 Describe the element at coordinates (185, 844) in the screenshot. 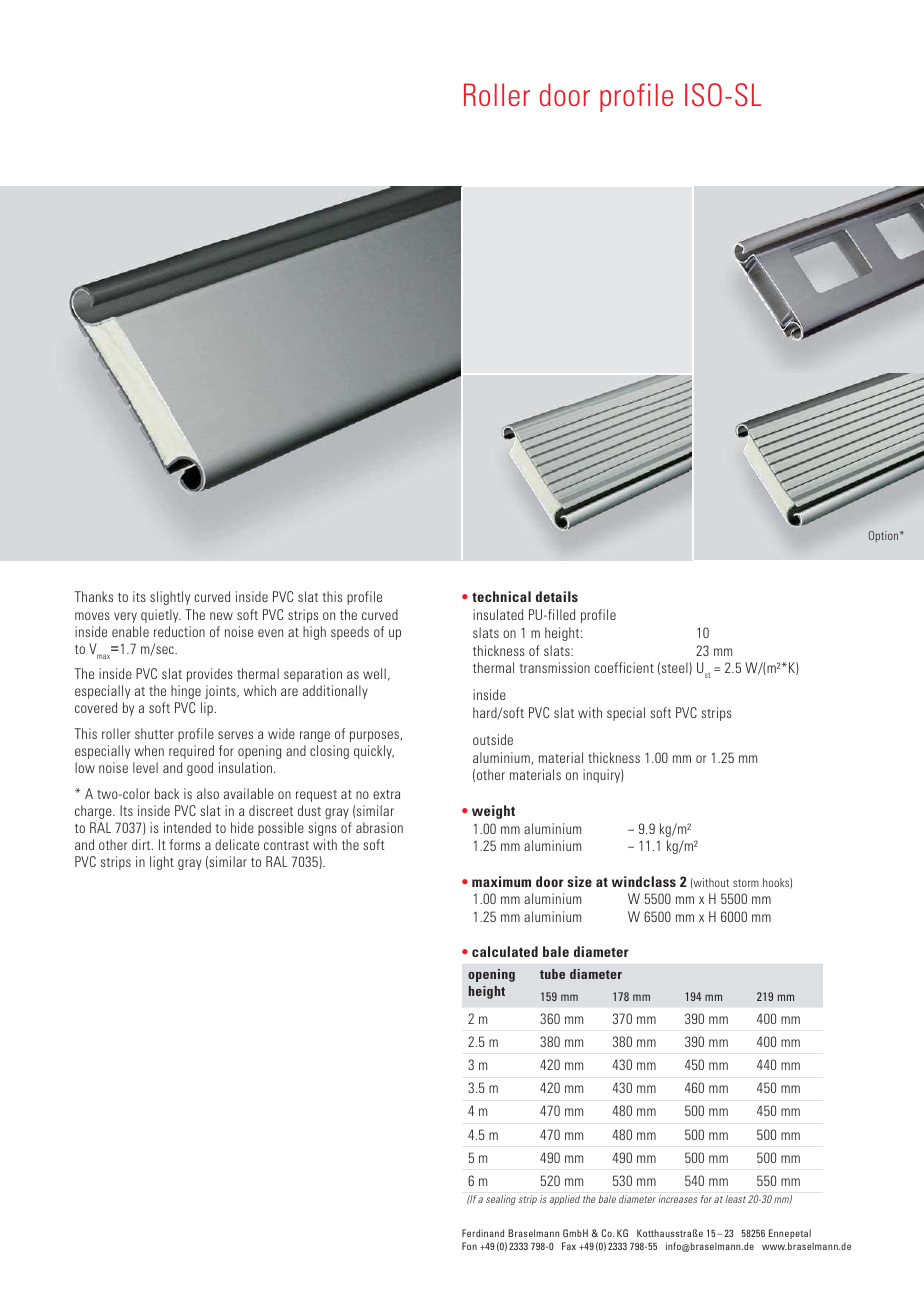

I see `forms` at that location.
